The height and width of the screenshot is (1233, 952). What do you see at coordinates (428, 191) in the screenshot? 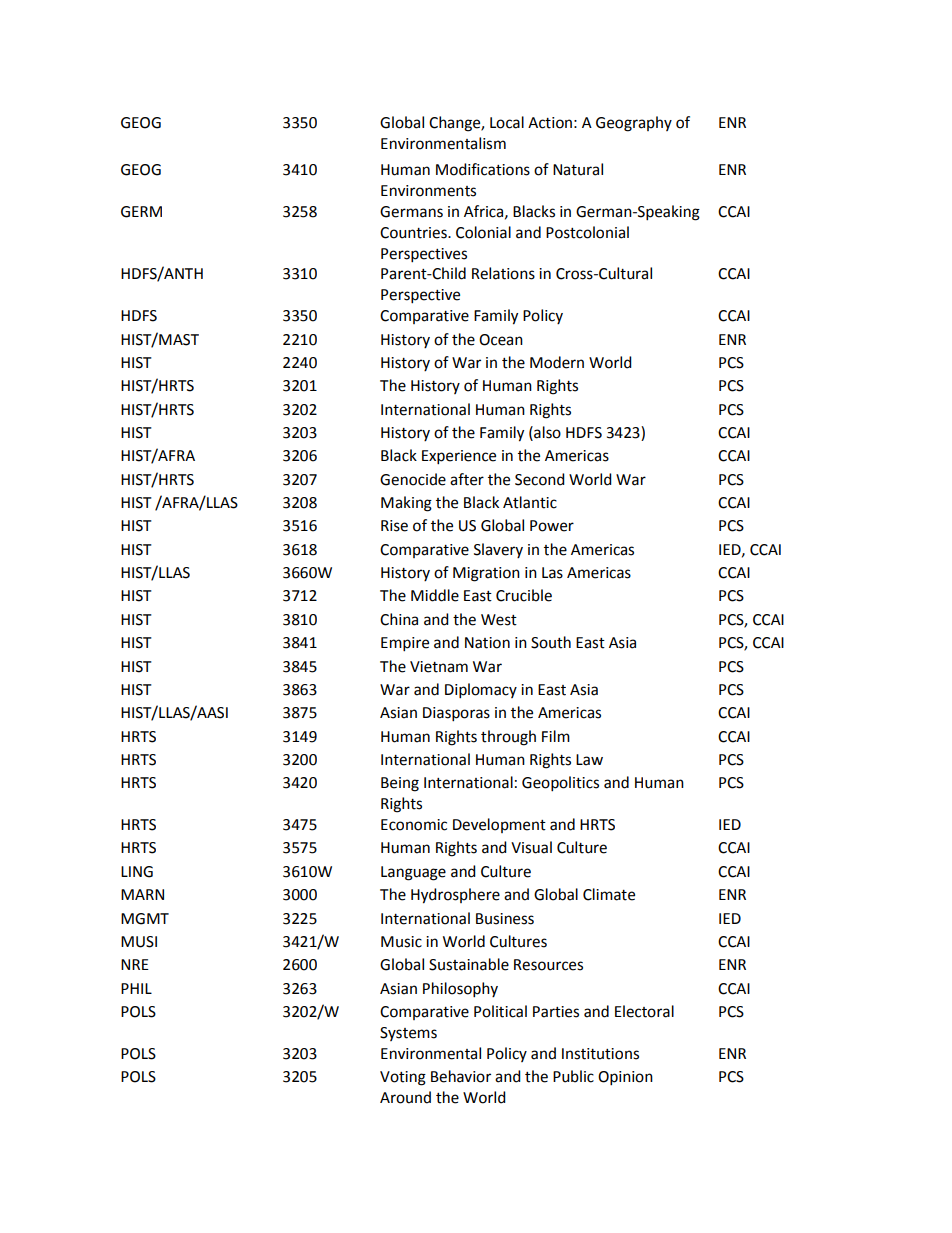
I see `Environments` at bounding box center [428, 191].
